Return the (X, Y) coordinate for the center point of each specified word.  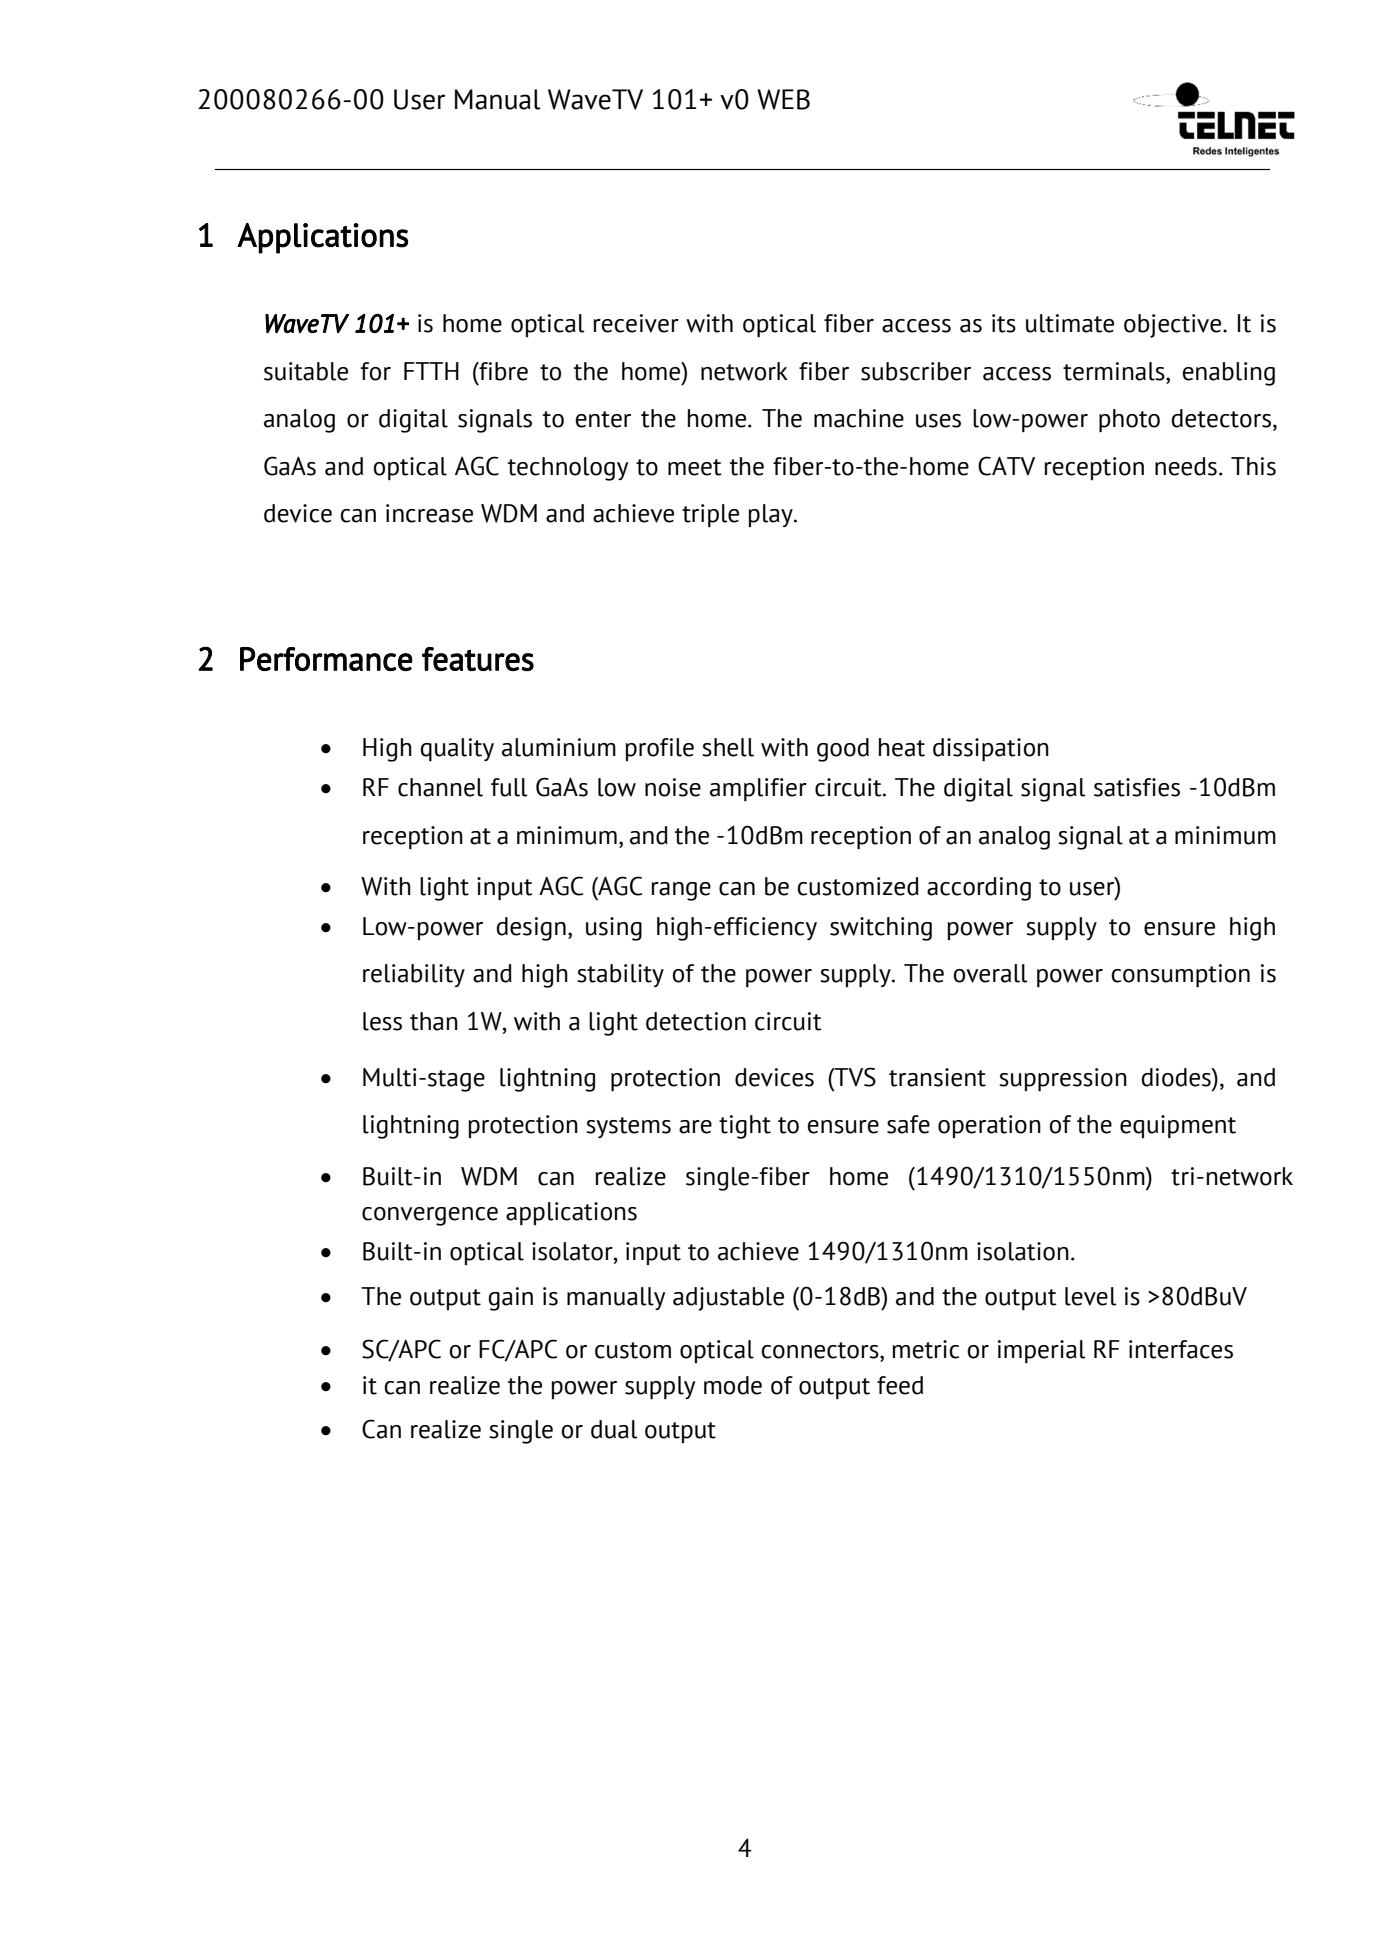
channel (440, 787)
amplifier (758, 789)
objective (1172, 326)
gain (510, 1299)
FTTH (431, 371)
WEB (783, 99)
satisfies (1137, 787)
